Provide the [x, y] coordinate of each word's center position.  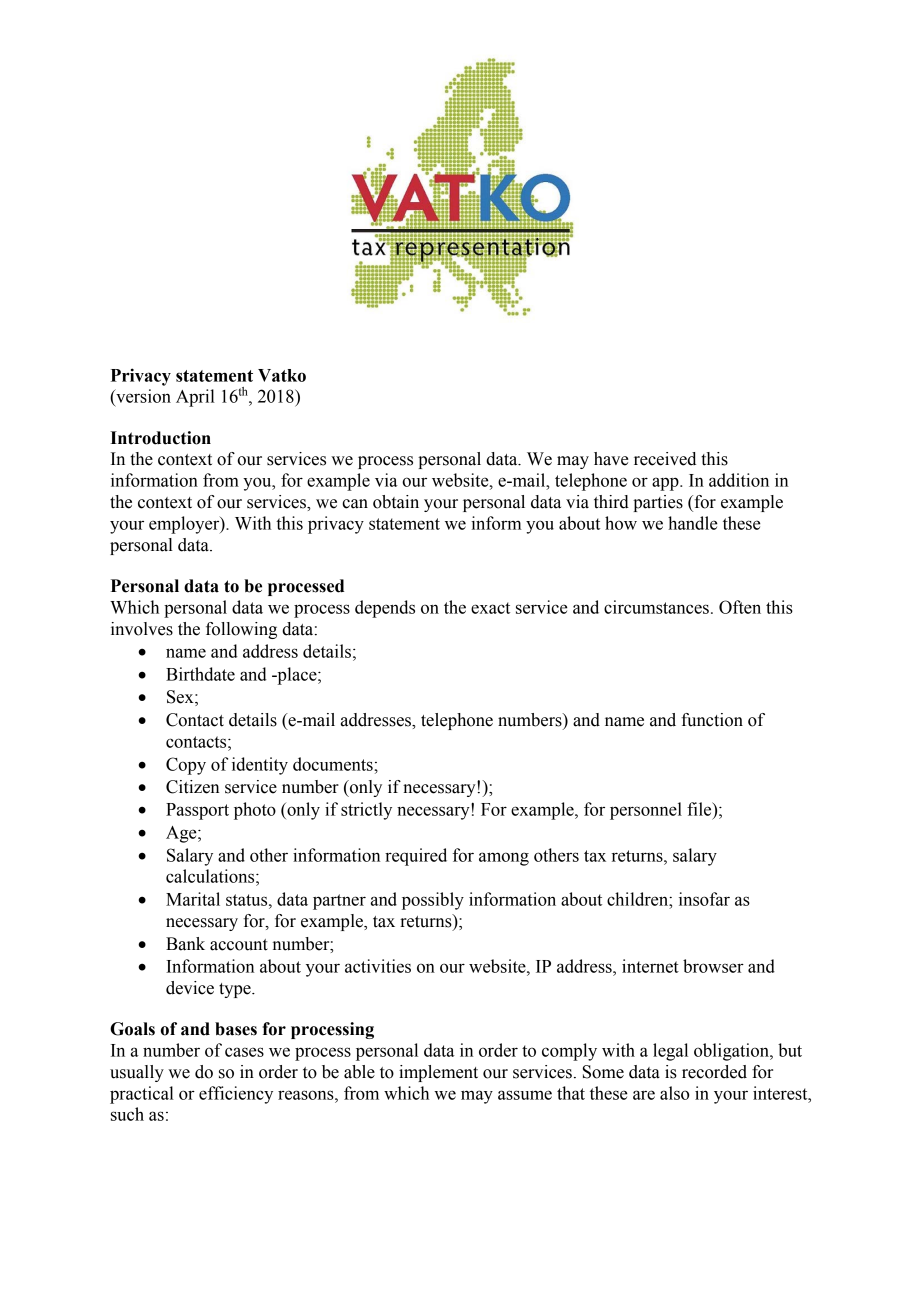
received [665, 459]
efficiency [236, 1095]
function [712, 720]
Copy [186, 766]
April [195, 398]
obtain [396, 502]
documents [334, 764]
